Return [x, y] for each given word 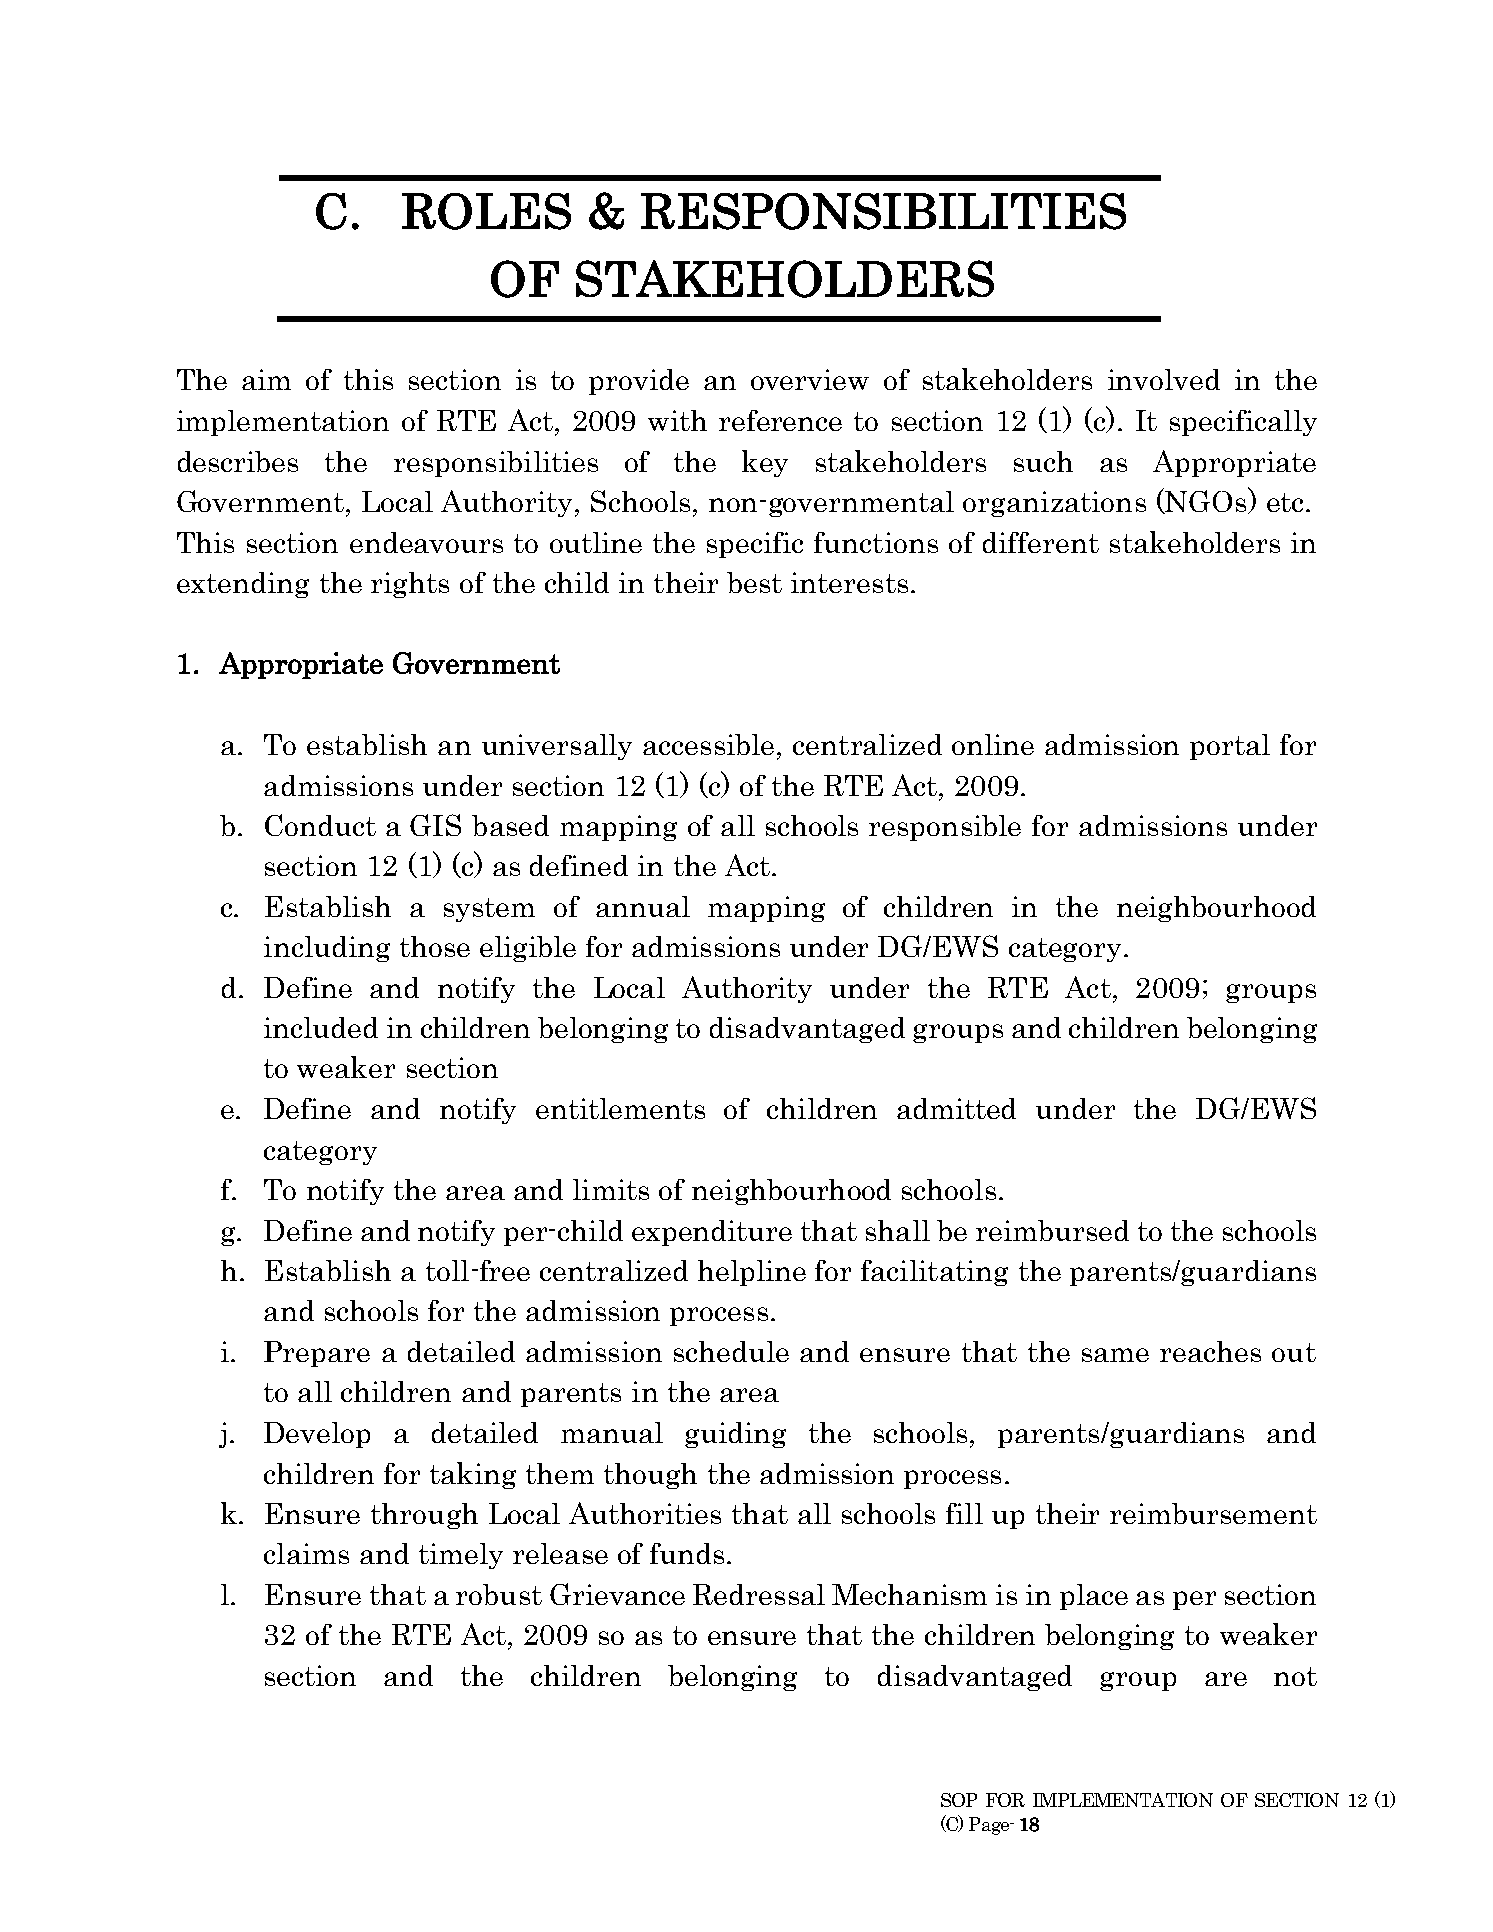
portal [1230, 747]
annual [643, 906]
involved [1164, 379]
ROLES [486, 211]
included [321, 1027]
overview [810, 379]
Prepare [317, 1354]
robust [499, 1594]
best [754, 582]
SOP [959, 1800]
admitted [956, 1108]
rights [410, 585]
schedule [731, 1351]
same [1115, 1355]
